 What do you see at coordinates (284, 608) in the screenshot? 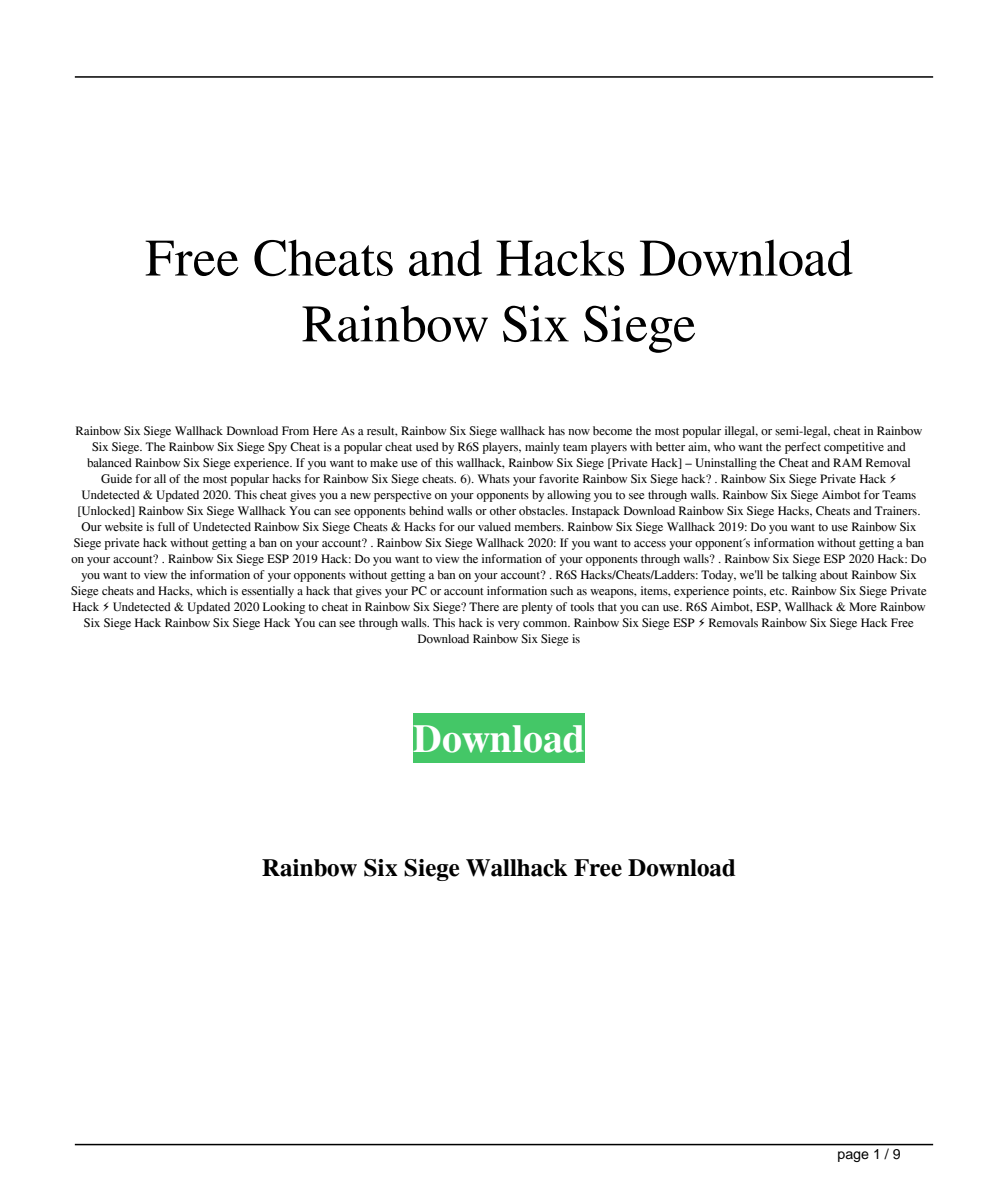
I see `Looking` at bounding box center [284, 608].
